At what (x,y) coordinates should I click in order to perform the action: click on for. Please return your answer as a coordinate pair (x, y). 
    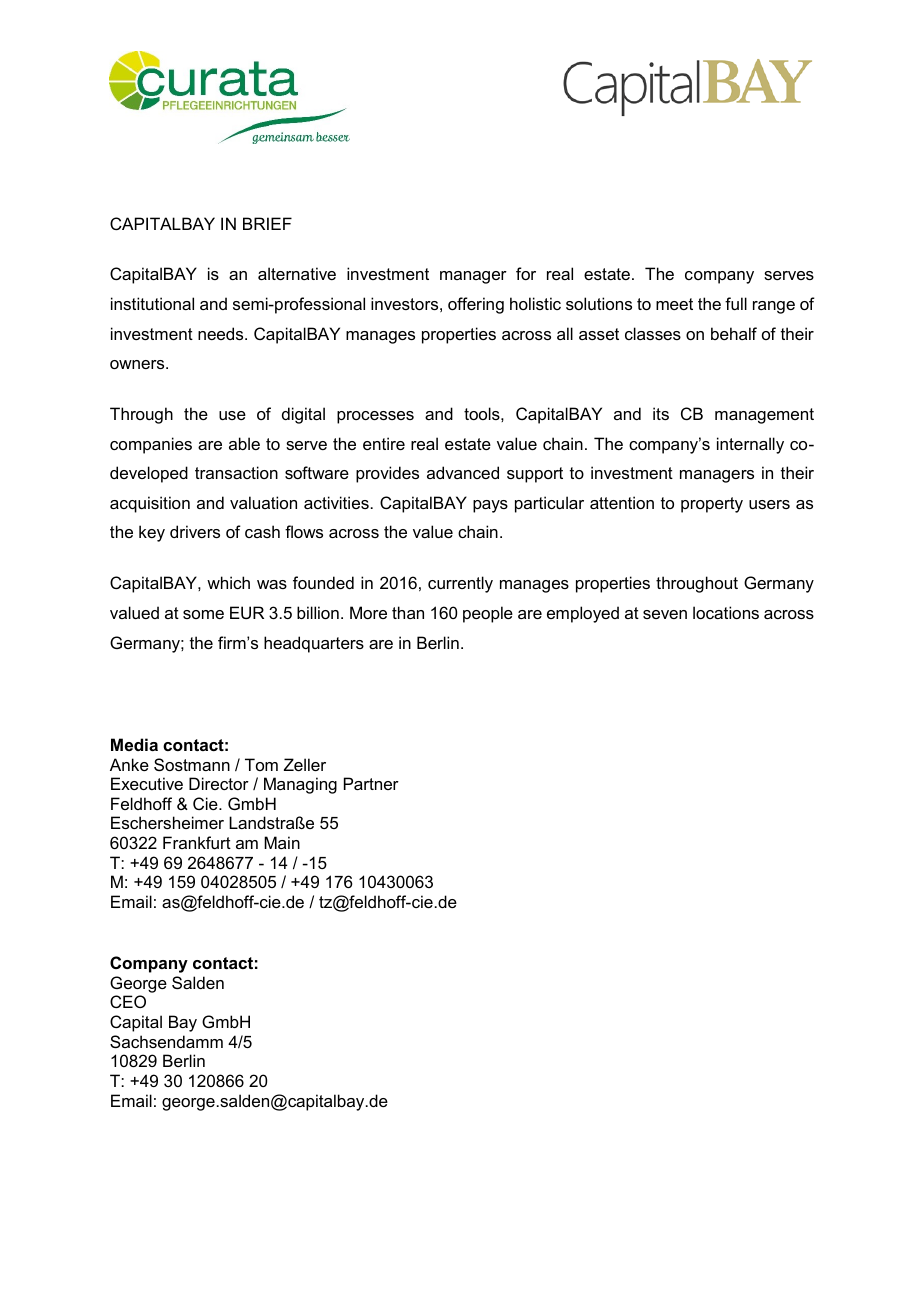
    Looking at the image, I should click on (526, 273).
